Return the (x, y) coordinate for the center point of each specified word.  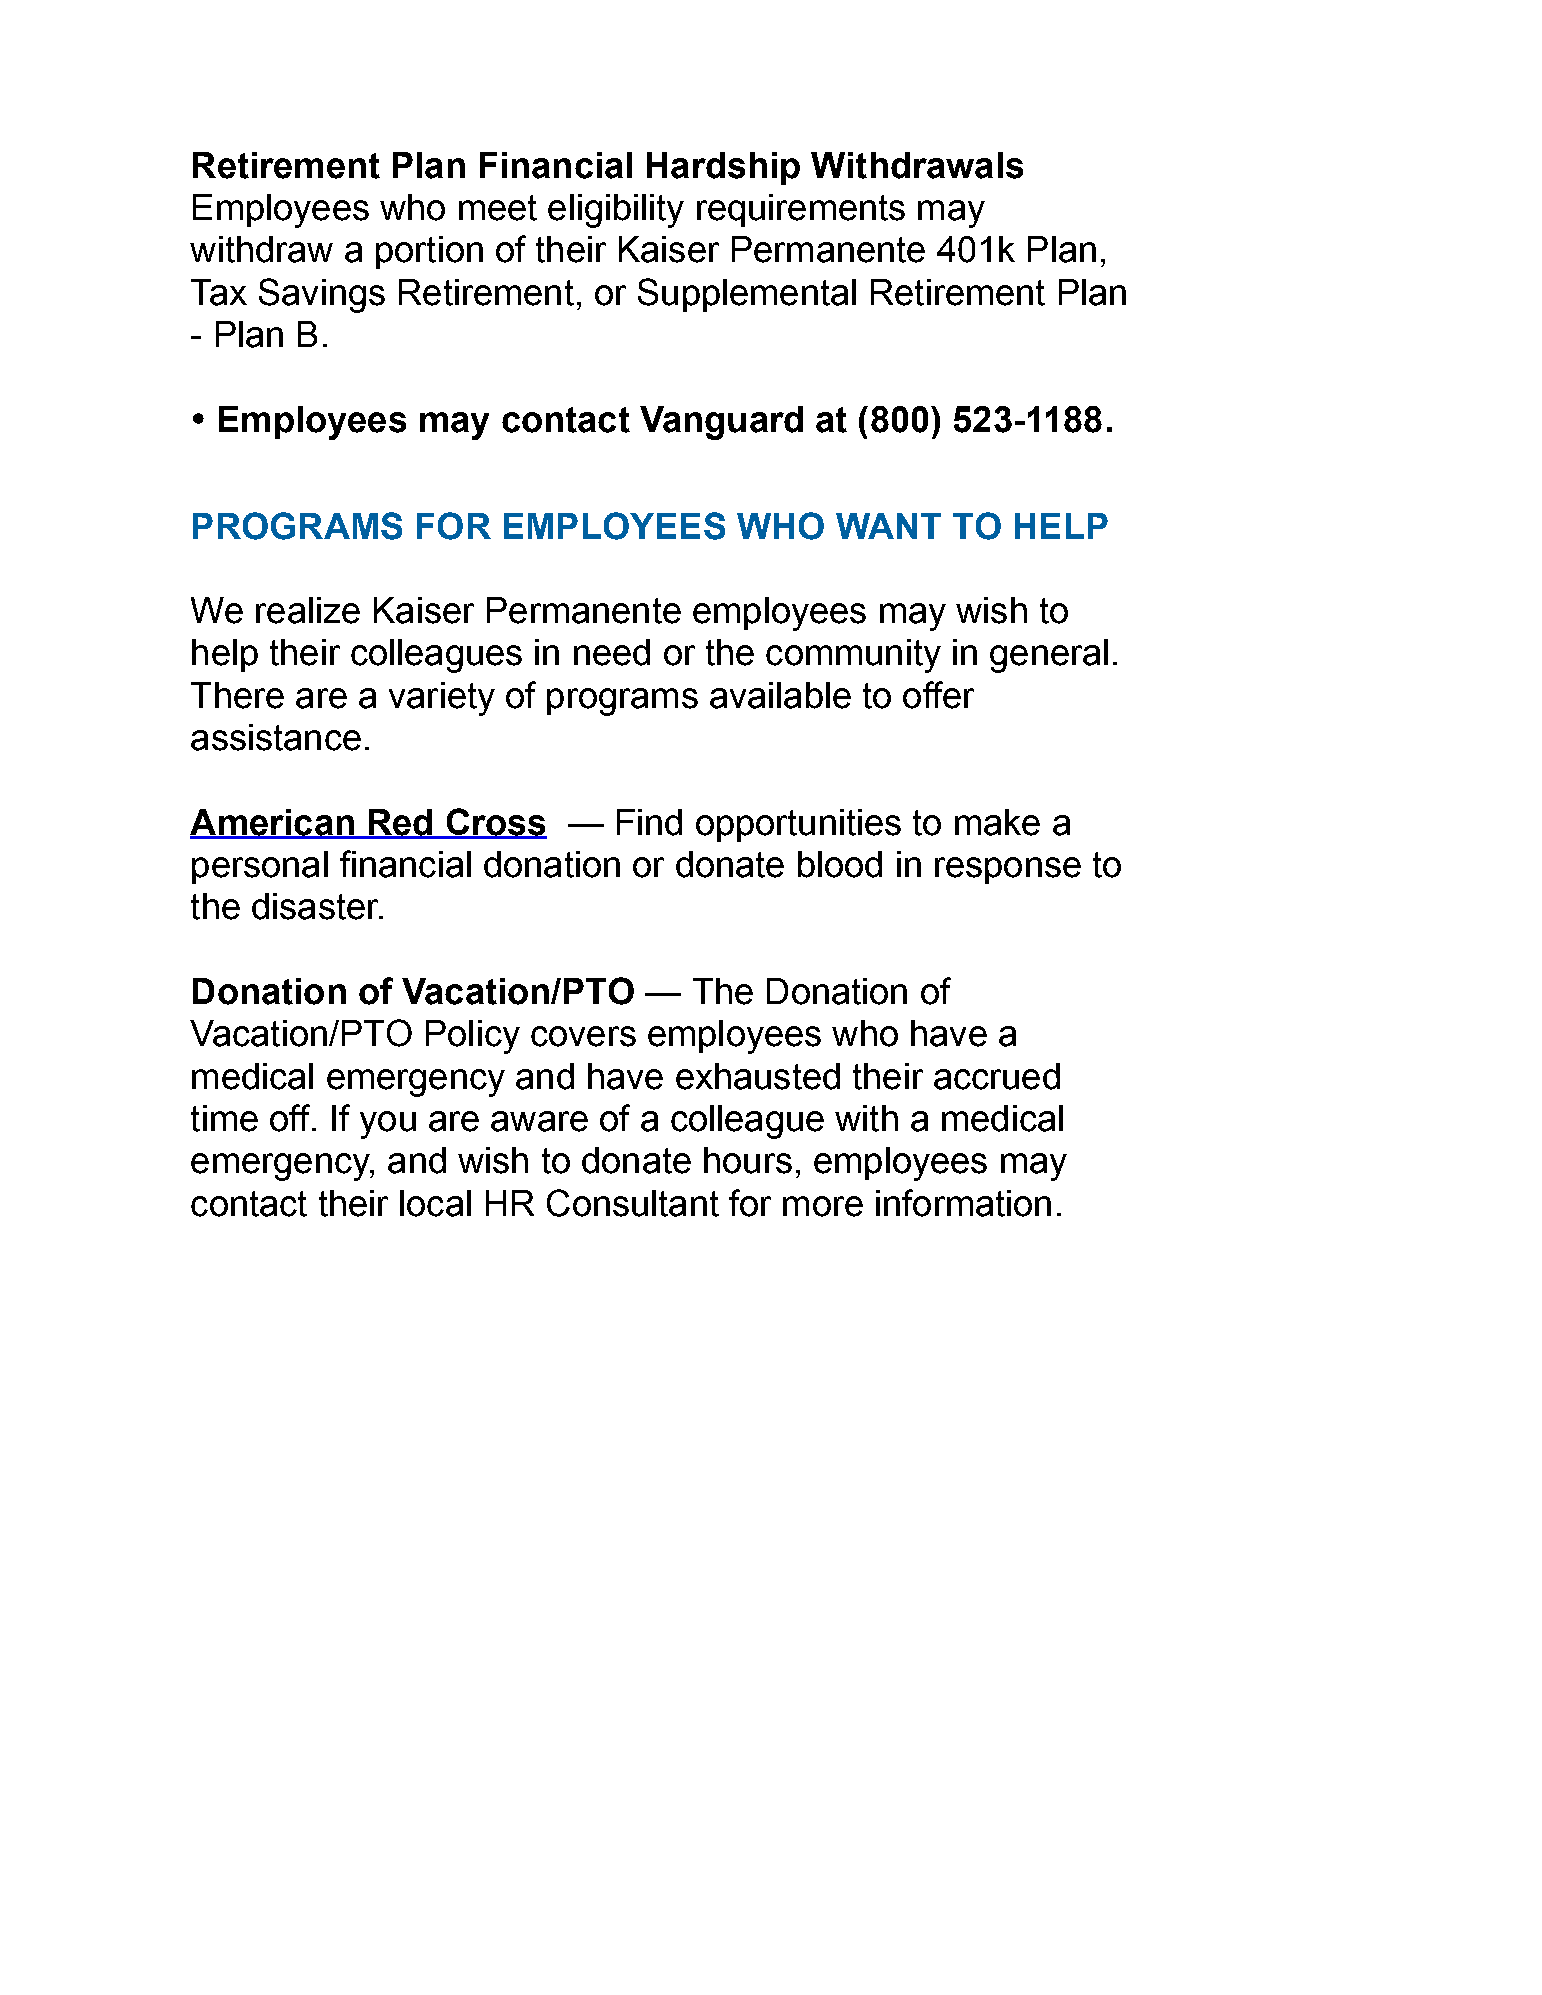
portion (429, 252)
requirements (801, 210)
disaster (316, 906)
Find (649, 822)
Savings (322, 295)
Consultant (633, 1203)
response (1008, 870)
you (388, 1125)
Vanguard (721, 423)
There (237, 695)
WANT (888, 526)
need (612, 652)
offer (938, 695)
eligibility (616, 211)
